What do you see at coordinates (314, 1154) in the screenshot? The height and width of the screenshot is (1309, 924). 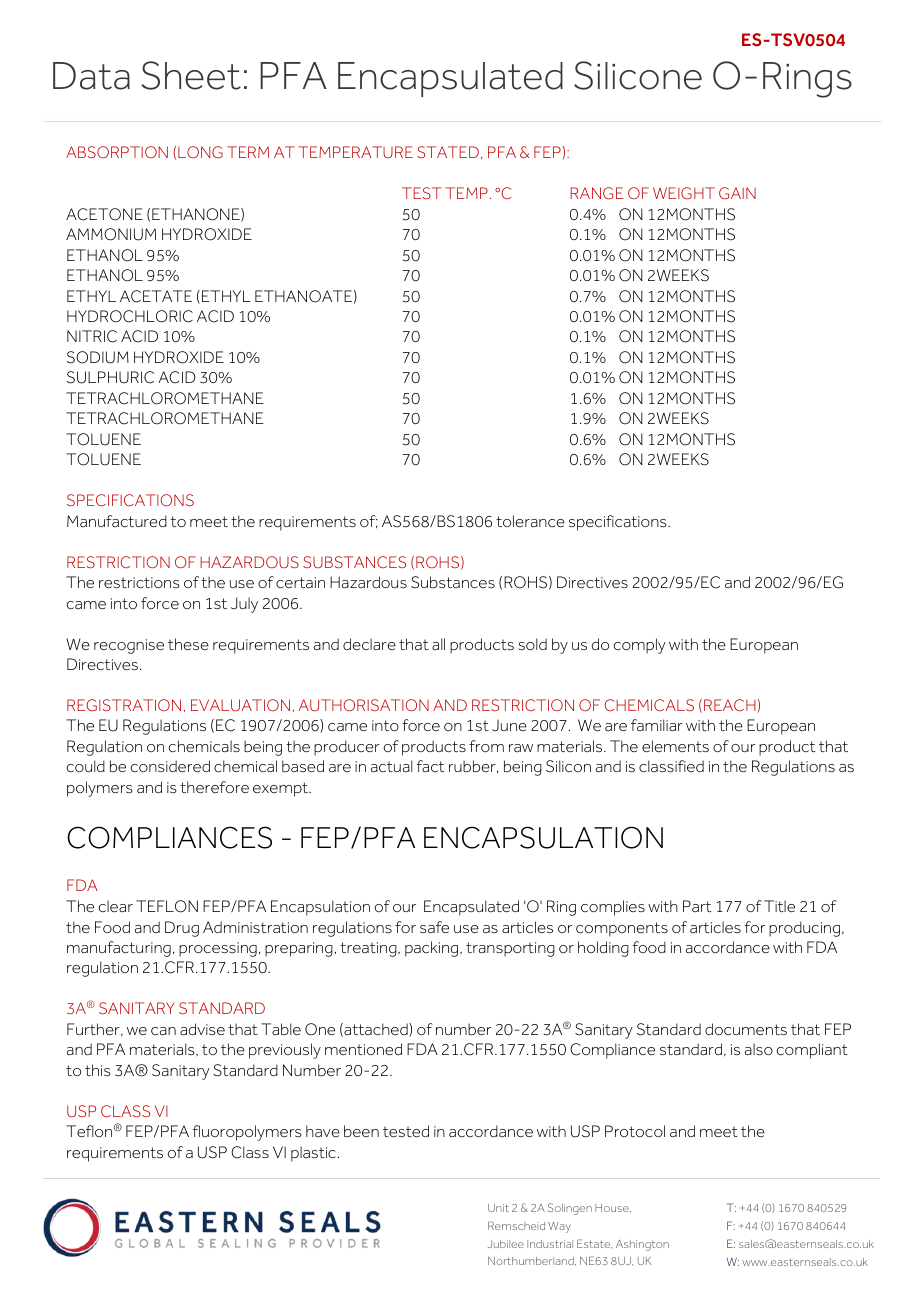 I see `plastic` at bounding box center [314, 1154].
